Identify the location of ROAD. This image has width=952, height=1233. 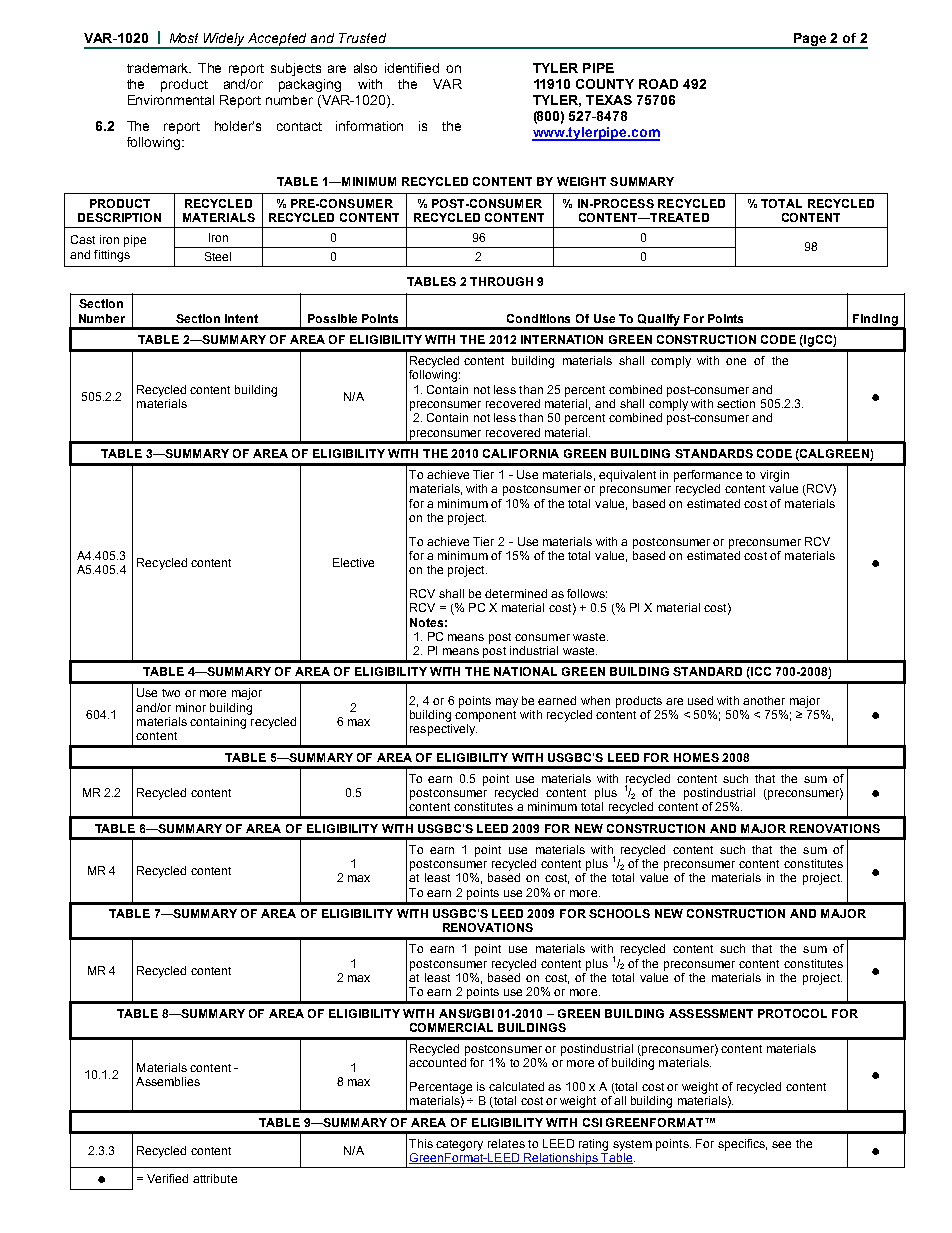
(658, 84).
